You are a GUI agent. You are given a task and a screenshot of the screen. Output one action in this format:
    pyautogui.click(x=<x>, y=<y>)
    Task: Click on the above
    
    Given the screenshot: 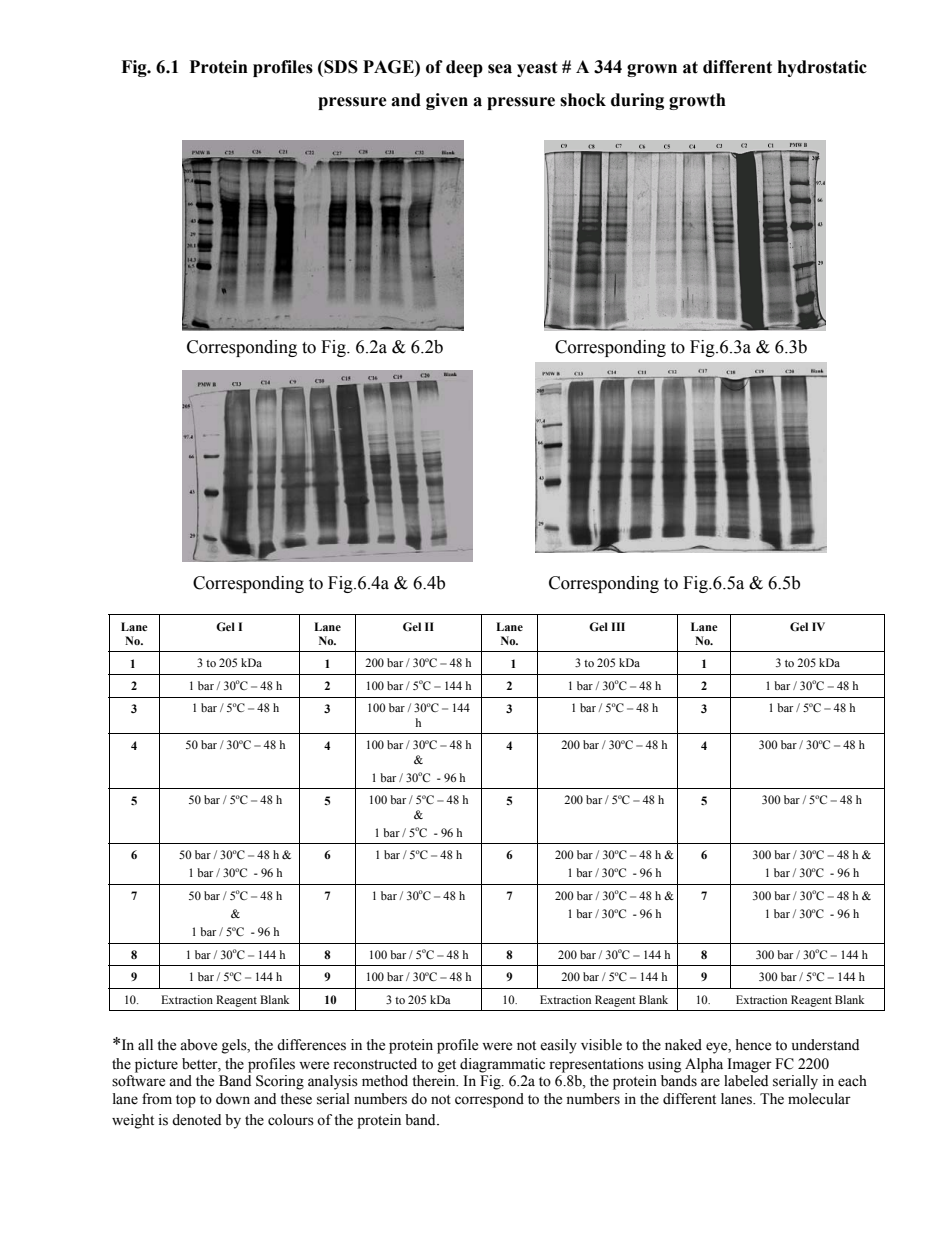 What is the action you would take?
    pyautogui.click(x=198, y=1045)
